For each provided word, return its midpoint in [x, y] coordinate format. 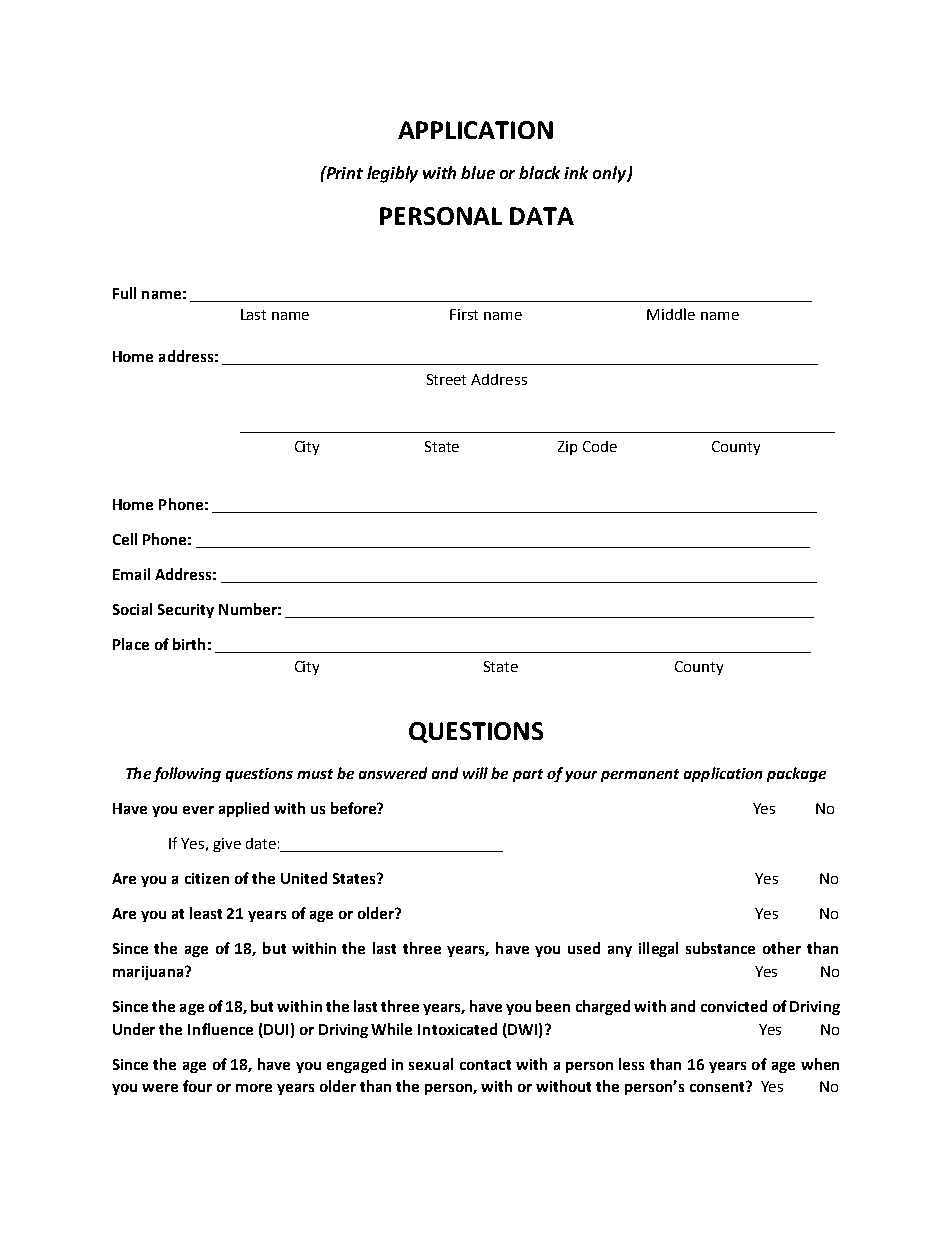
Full [124, 293]
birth [189, 644]
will [475, 773]
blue [478, 172]
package [796, 774]
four [197, 1086]
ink [576, 172]
